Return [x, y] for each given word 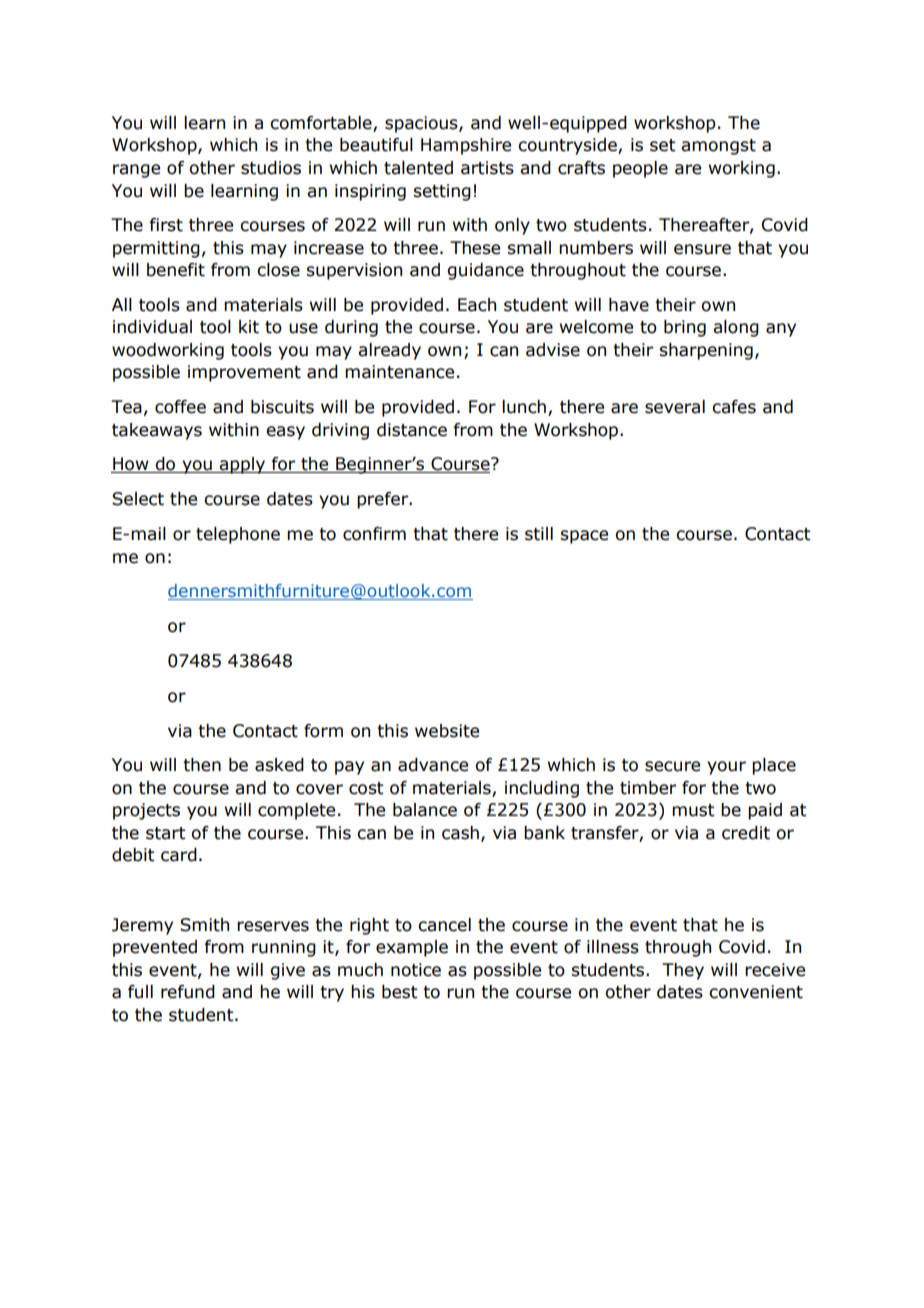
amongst [718, 147]
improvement [244, 373]
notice [416, 970]
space [584, 537]
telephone [238, 535]
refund [188, 992]
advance [433, 765]
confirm [374, 534]
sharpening [706, 351]
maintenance [399, 372]
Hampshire [466, 146]
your [726, 768]
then [202, 765]
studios [271, 168]
